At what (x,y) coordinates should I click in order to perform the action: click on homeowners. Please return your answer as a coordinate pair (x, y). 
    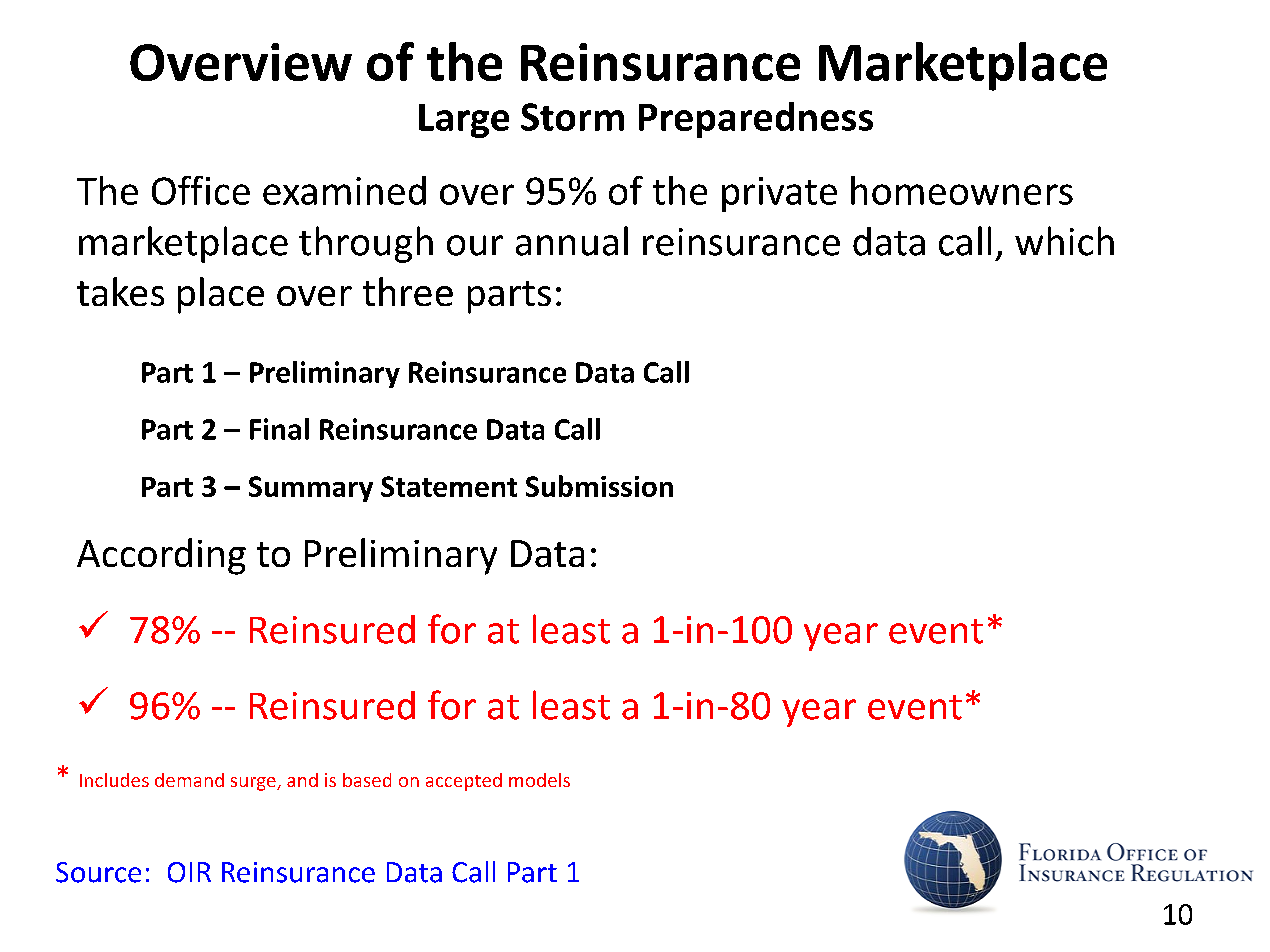
    Looking at the image, I should click on (962, 190).
